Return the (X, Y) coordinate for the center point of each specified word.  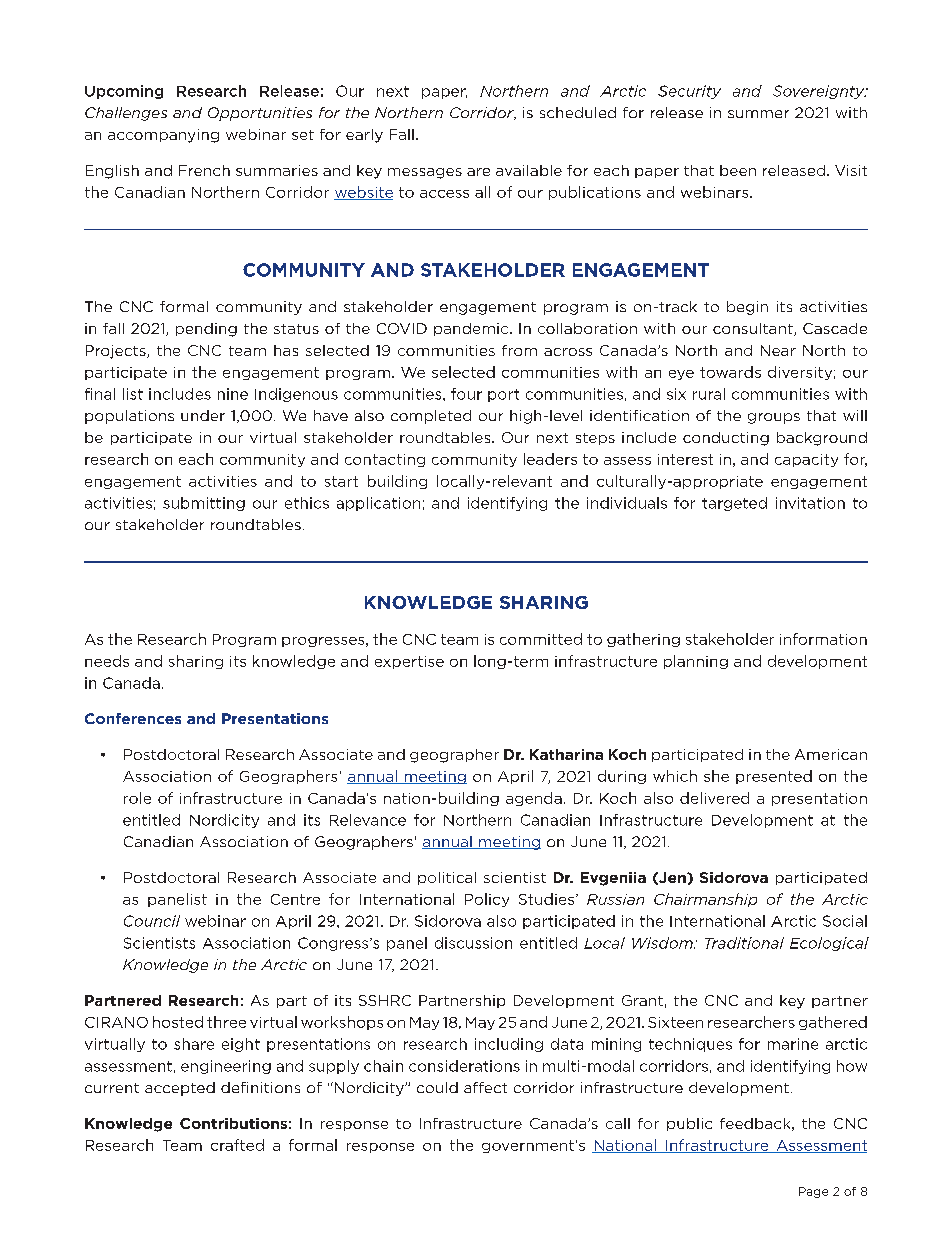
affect (485, 1087)
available (529, 170)
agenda (534, 799)
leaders (550, 459)
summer (758, 114)
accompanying (163, 136)
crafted (237, 1145)
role (137, 798)
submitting (204, 504)
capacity (806, 460)
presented (774, 777)
